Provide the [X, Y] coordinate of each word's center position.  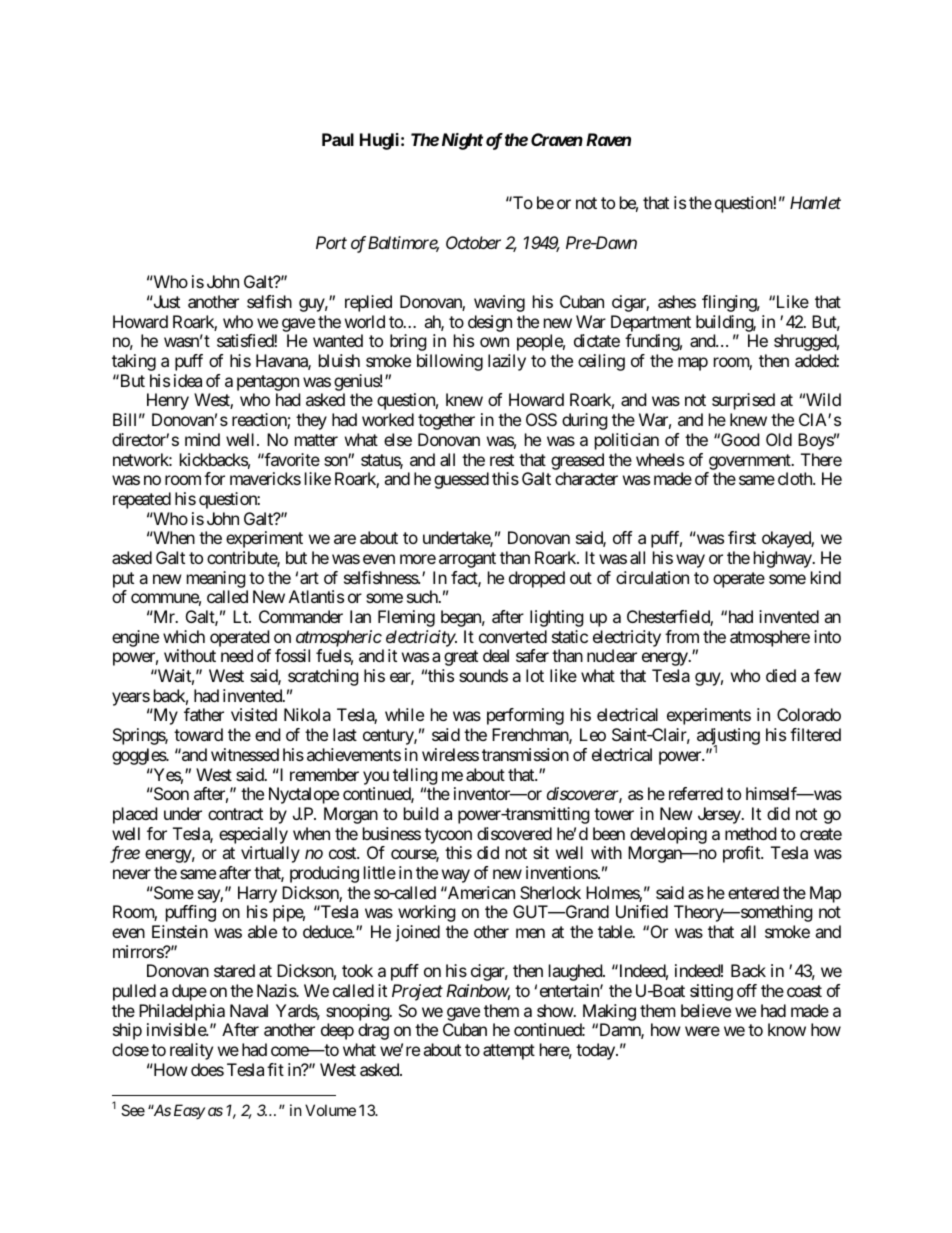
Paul [338, 139]
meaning [216, 579]
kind [826, 577]
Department [651, 323]
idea [188, 380]
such [423, 596]
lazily [507, 362]
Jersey [720, 815]
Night [462, 141]
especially [253, 835]
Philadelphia [182, 1014]
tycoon [448, 836]
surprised [743, 401]
